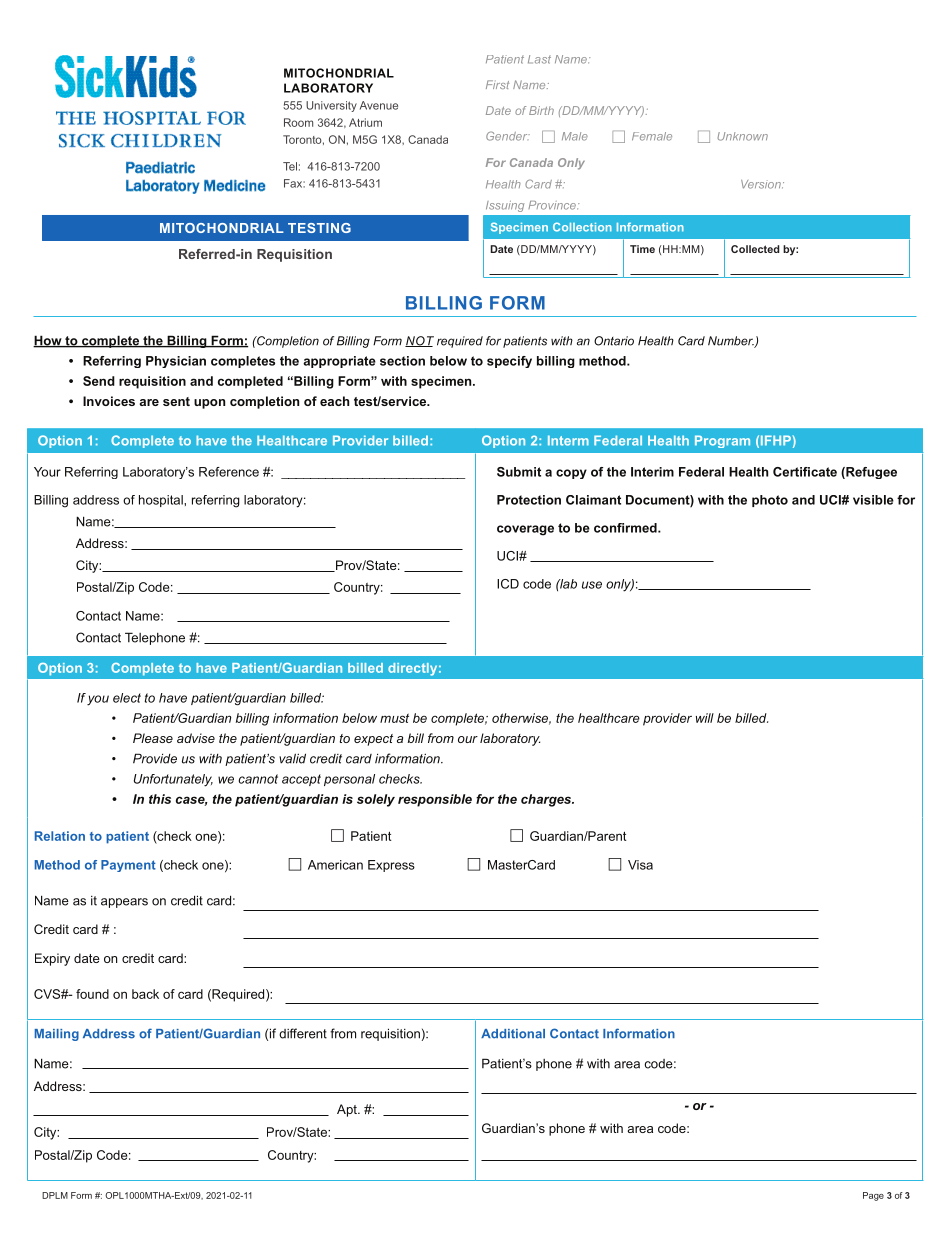 This document has width=952, height=1233. Describe the element at coordinates (497, 84) in the document. I see `First` at that location.
